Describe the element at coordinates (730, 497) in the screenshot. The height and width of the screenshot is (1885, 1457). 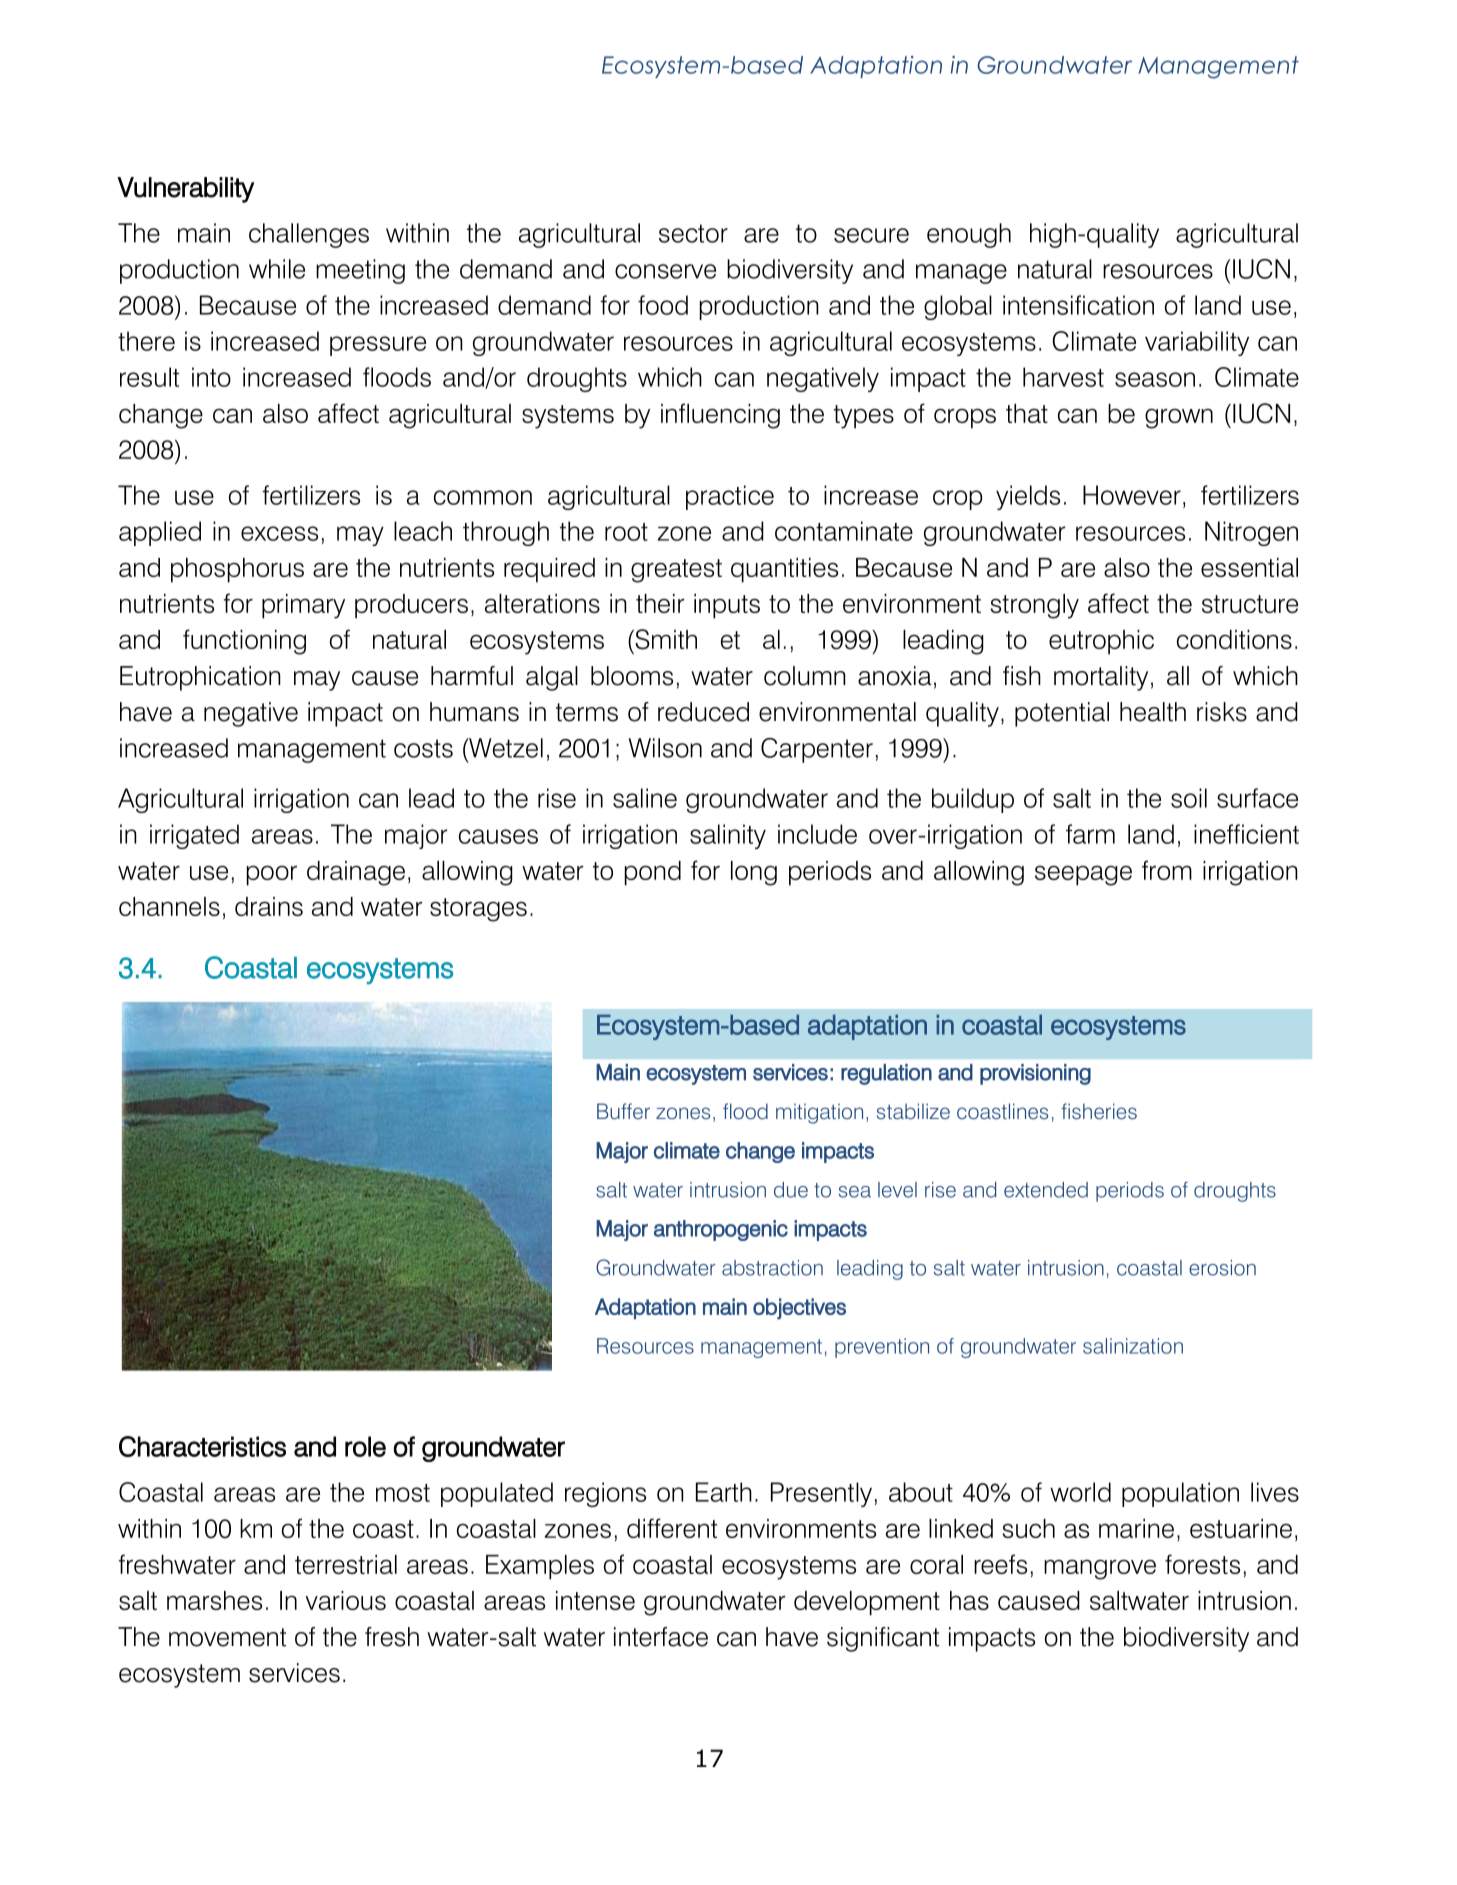
I see `practice` at that location.
